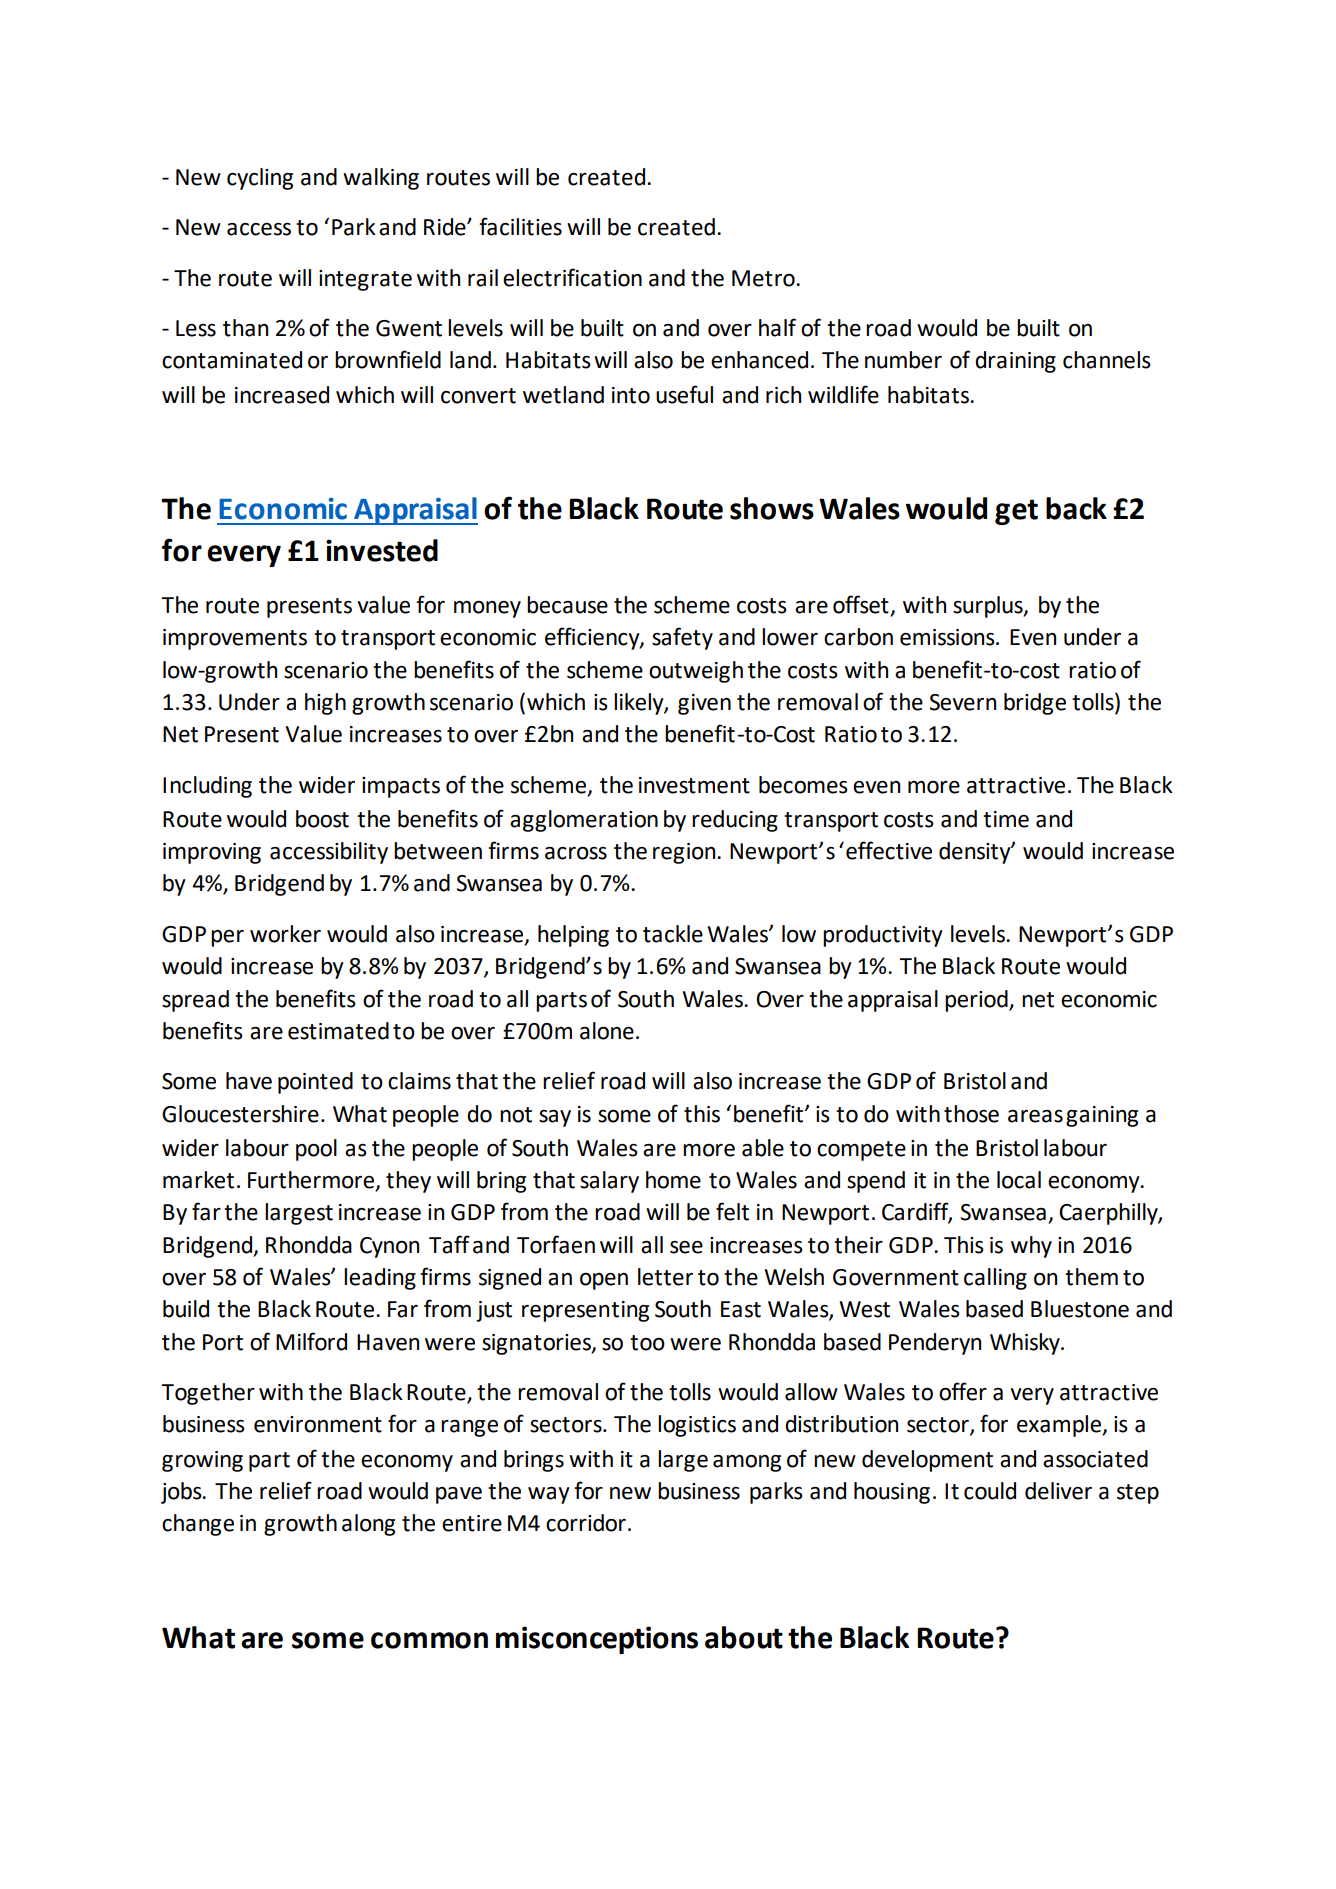 The image size is (1336, 1889). What do you see at coordinates (285, 934) in the document?
I see `worker` at bounding box center [285, 934].
